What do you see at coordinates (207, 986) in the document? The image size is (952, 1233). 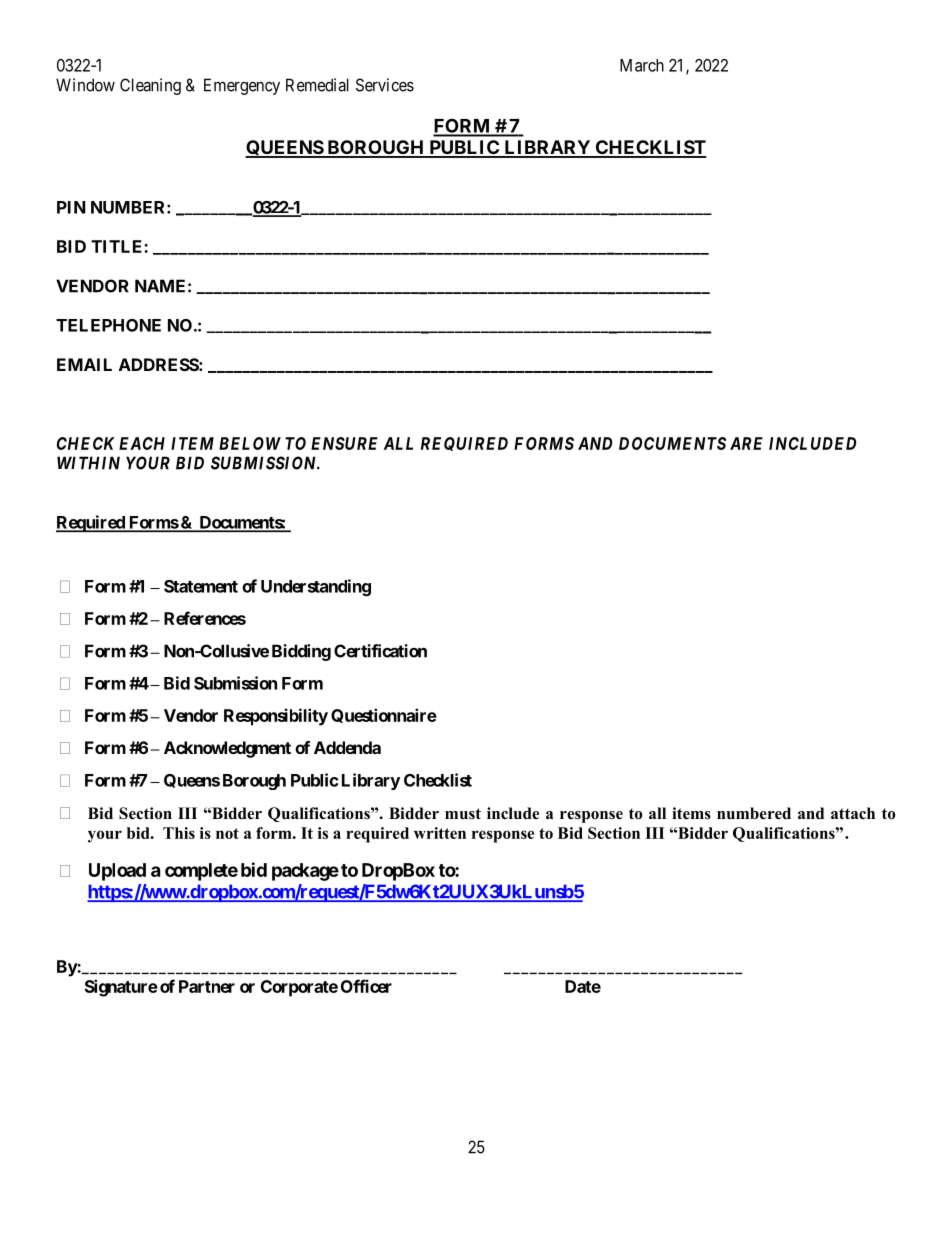 I see `Partner` at bounding box center [207, 986].
